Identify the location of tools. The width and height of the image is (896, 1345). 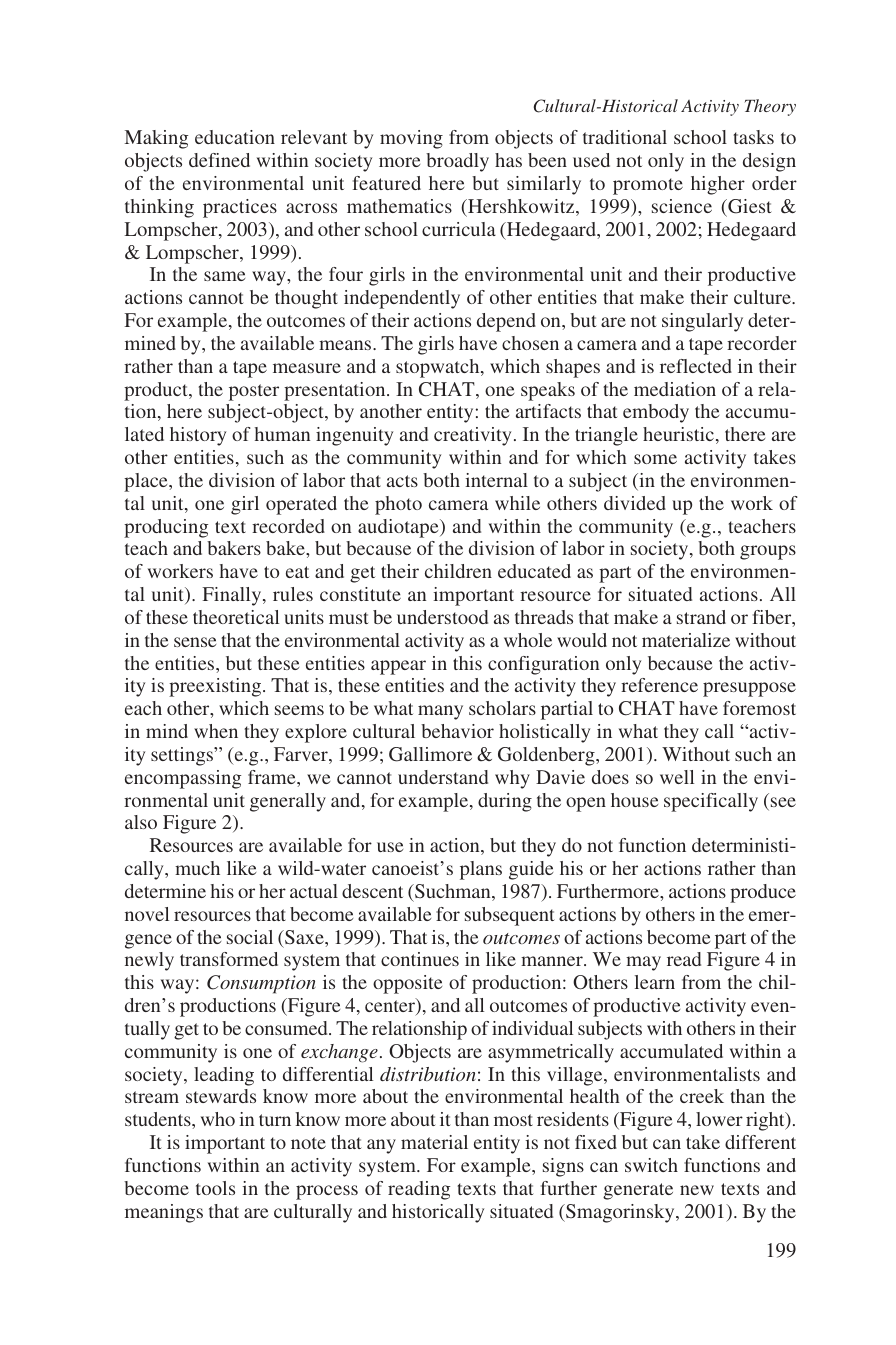
(215, 1188).
